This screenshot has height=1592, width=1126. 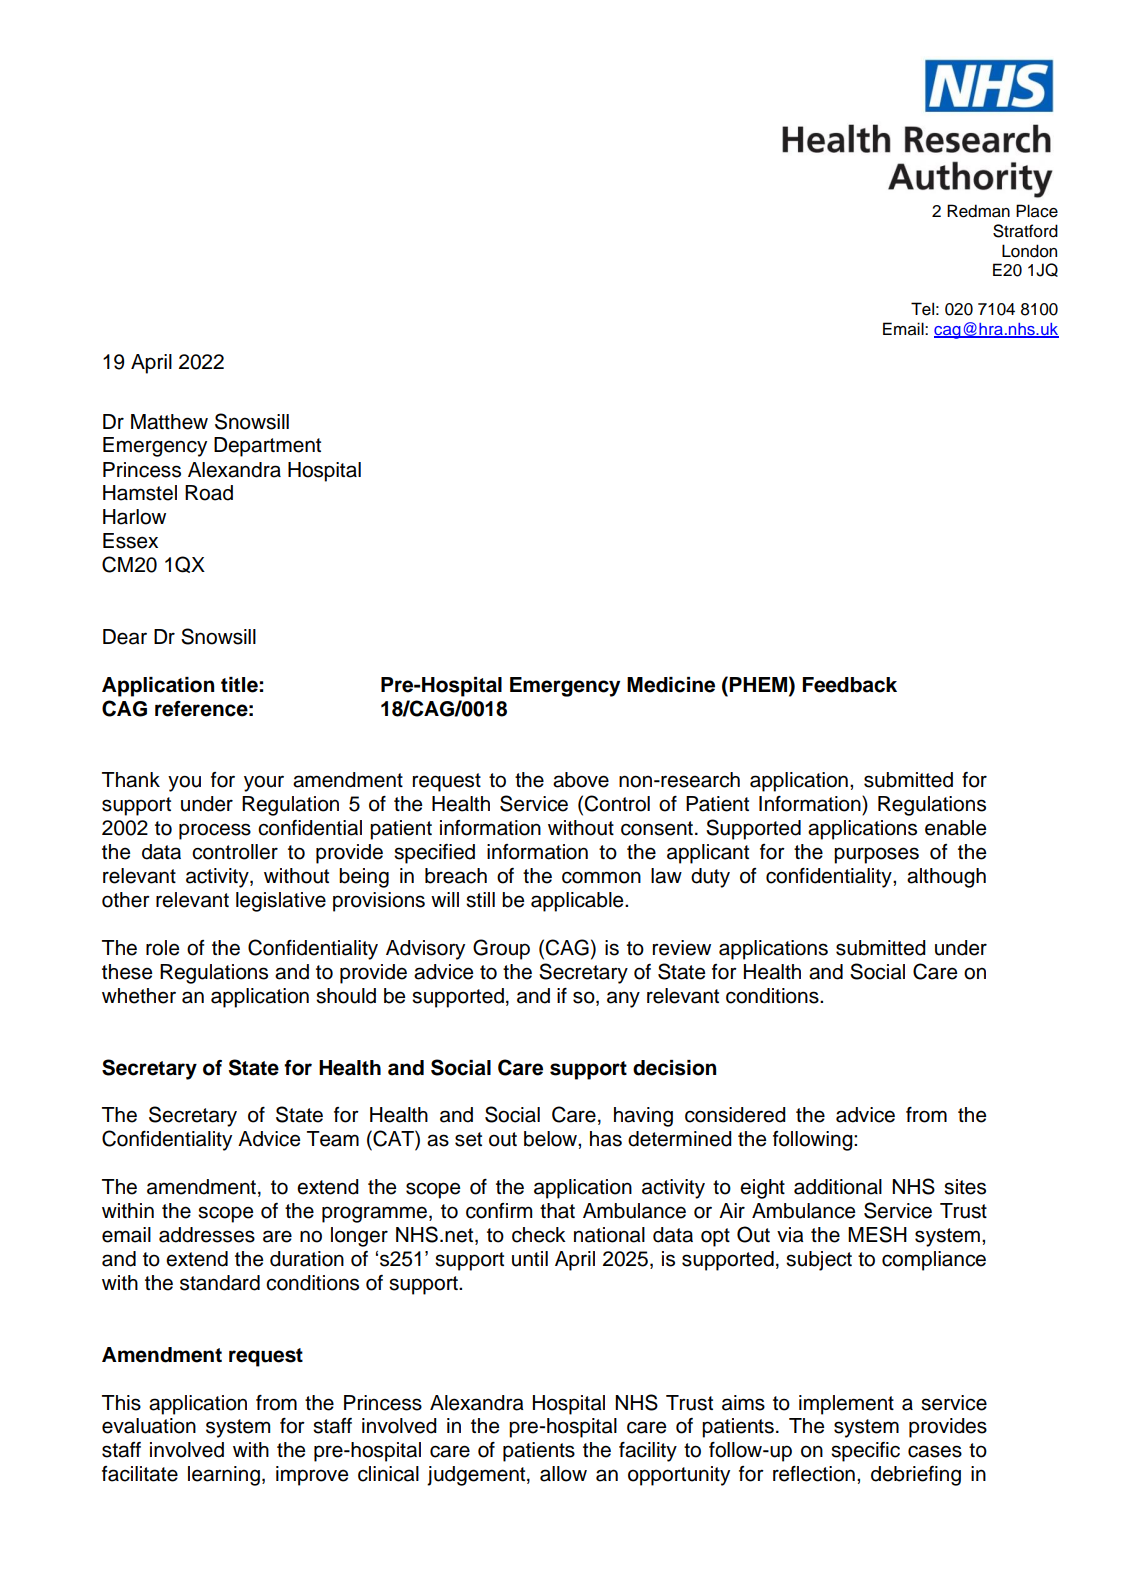 I want to click on Feedback, so click(x=849, y=685).
